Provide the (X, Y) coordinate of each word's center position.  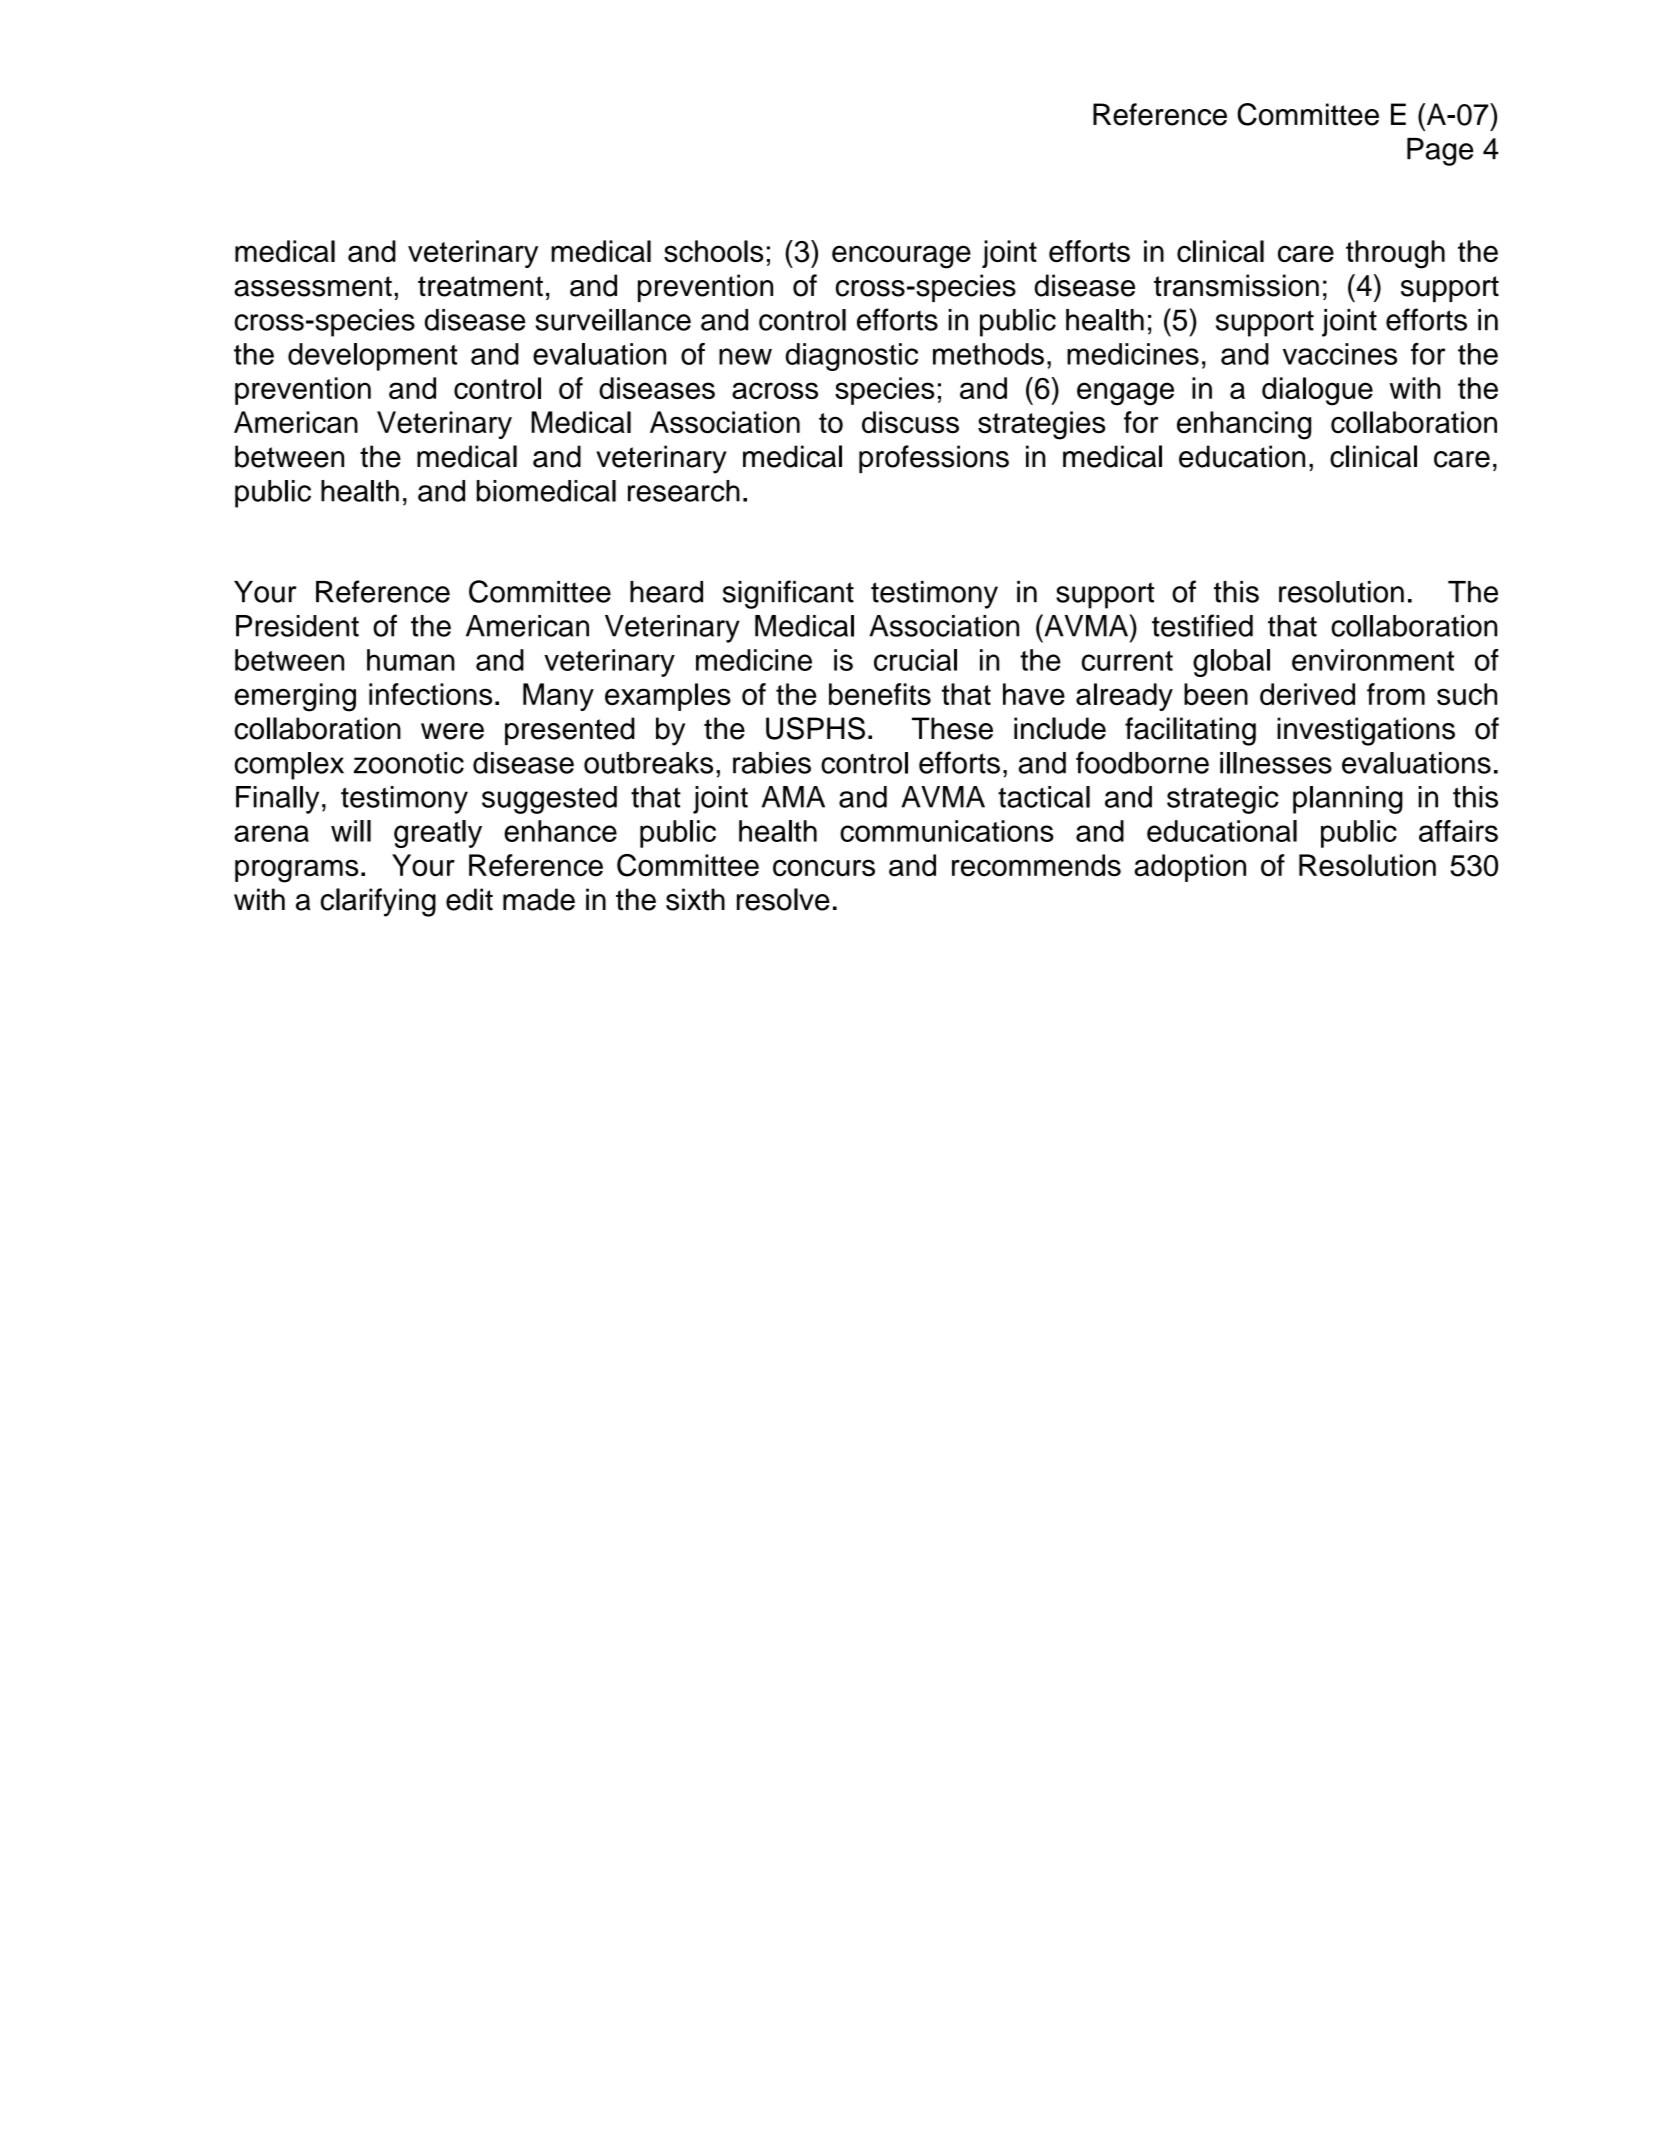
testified (1202, 625)
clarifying (378, 902)
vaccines (1340, 354)
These (952, 728)
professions (934, 459)
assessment (313, 286)
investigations (1366, 731)
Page (1440, 152)
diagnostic (852, 357)
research (684, 491)
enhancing (1244, 425)
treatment (480, 286)
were (452, 731)
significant (788, 594)
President (297, 626)
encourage (901, 257)
